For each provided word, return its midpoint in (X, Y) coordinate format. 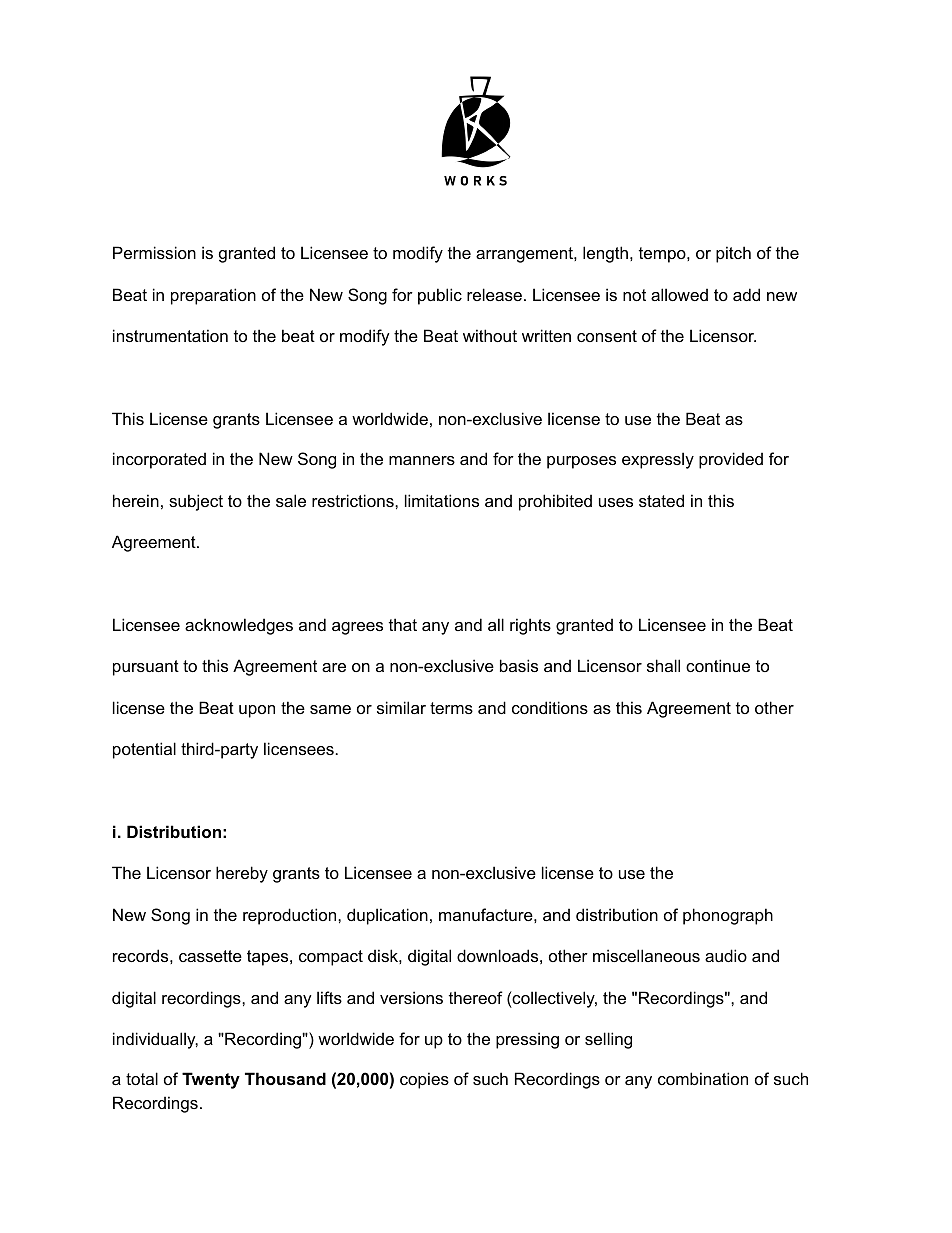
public (440, 296)
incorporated (159, 460)
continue (718, 665)
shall (663, 665)
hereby (242, 874)
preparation (213, 296)
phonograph (728, 916)
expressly (658, 460)
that (403, 624)
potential (144, 750)
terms (451, 708)
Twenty (211, 1080)
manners (422, 460)
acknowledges (239, 626)
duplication (387, 916)
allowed (679, 294)
